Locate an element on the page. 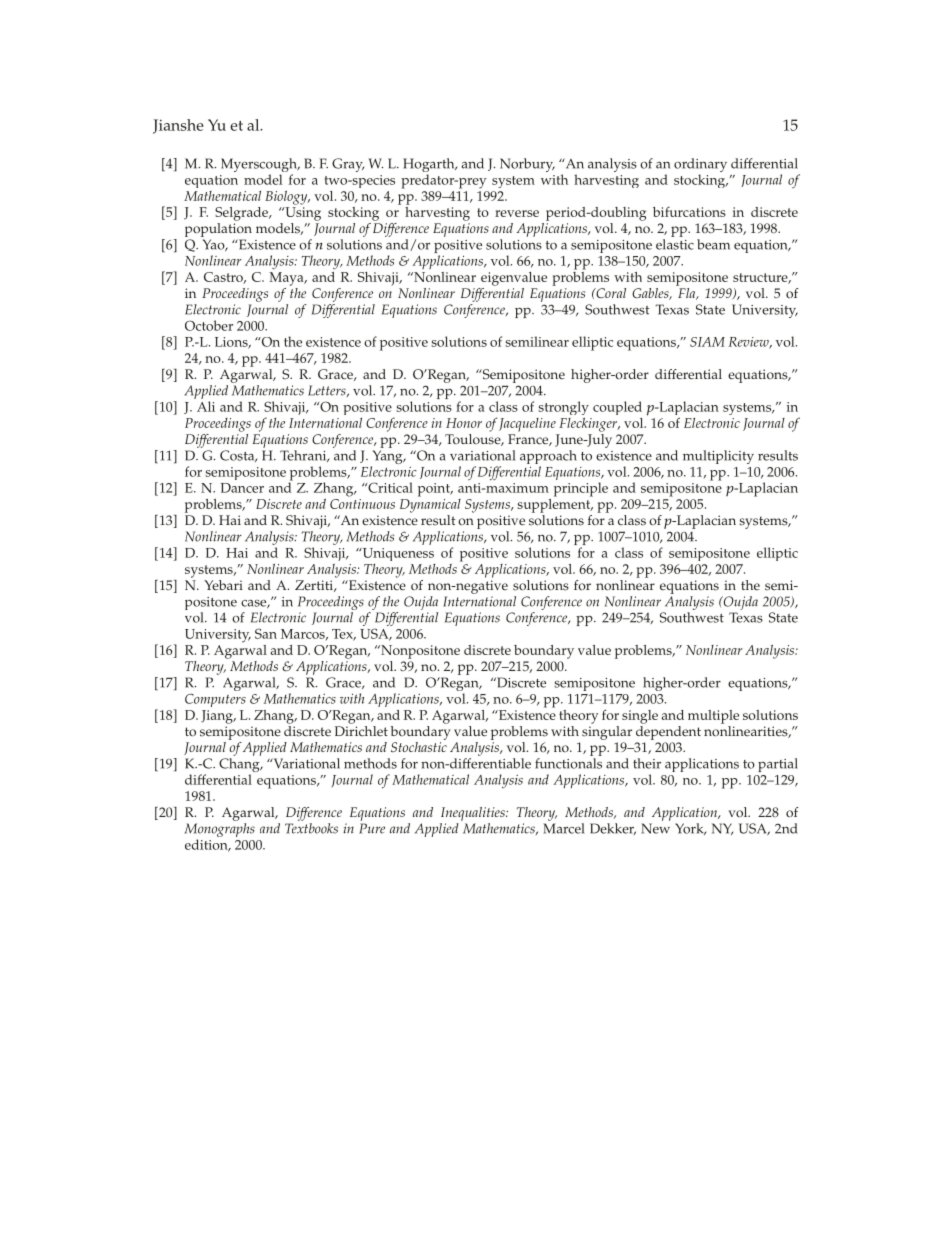 This page has height=1258, width=952. October is located at coordinates (209, 325).
